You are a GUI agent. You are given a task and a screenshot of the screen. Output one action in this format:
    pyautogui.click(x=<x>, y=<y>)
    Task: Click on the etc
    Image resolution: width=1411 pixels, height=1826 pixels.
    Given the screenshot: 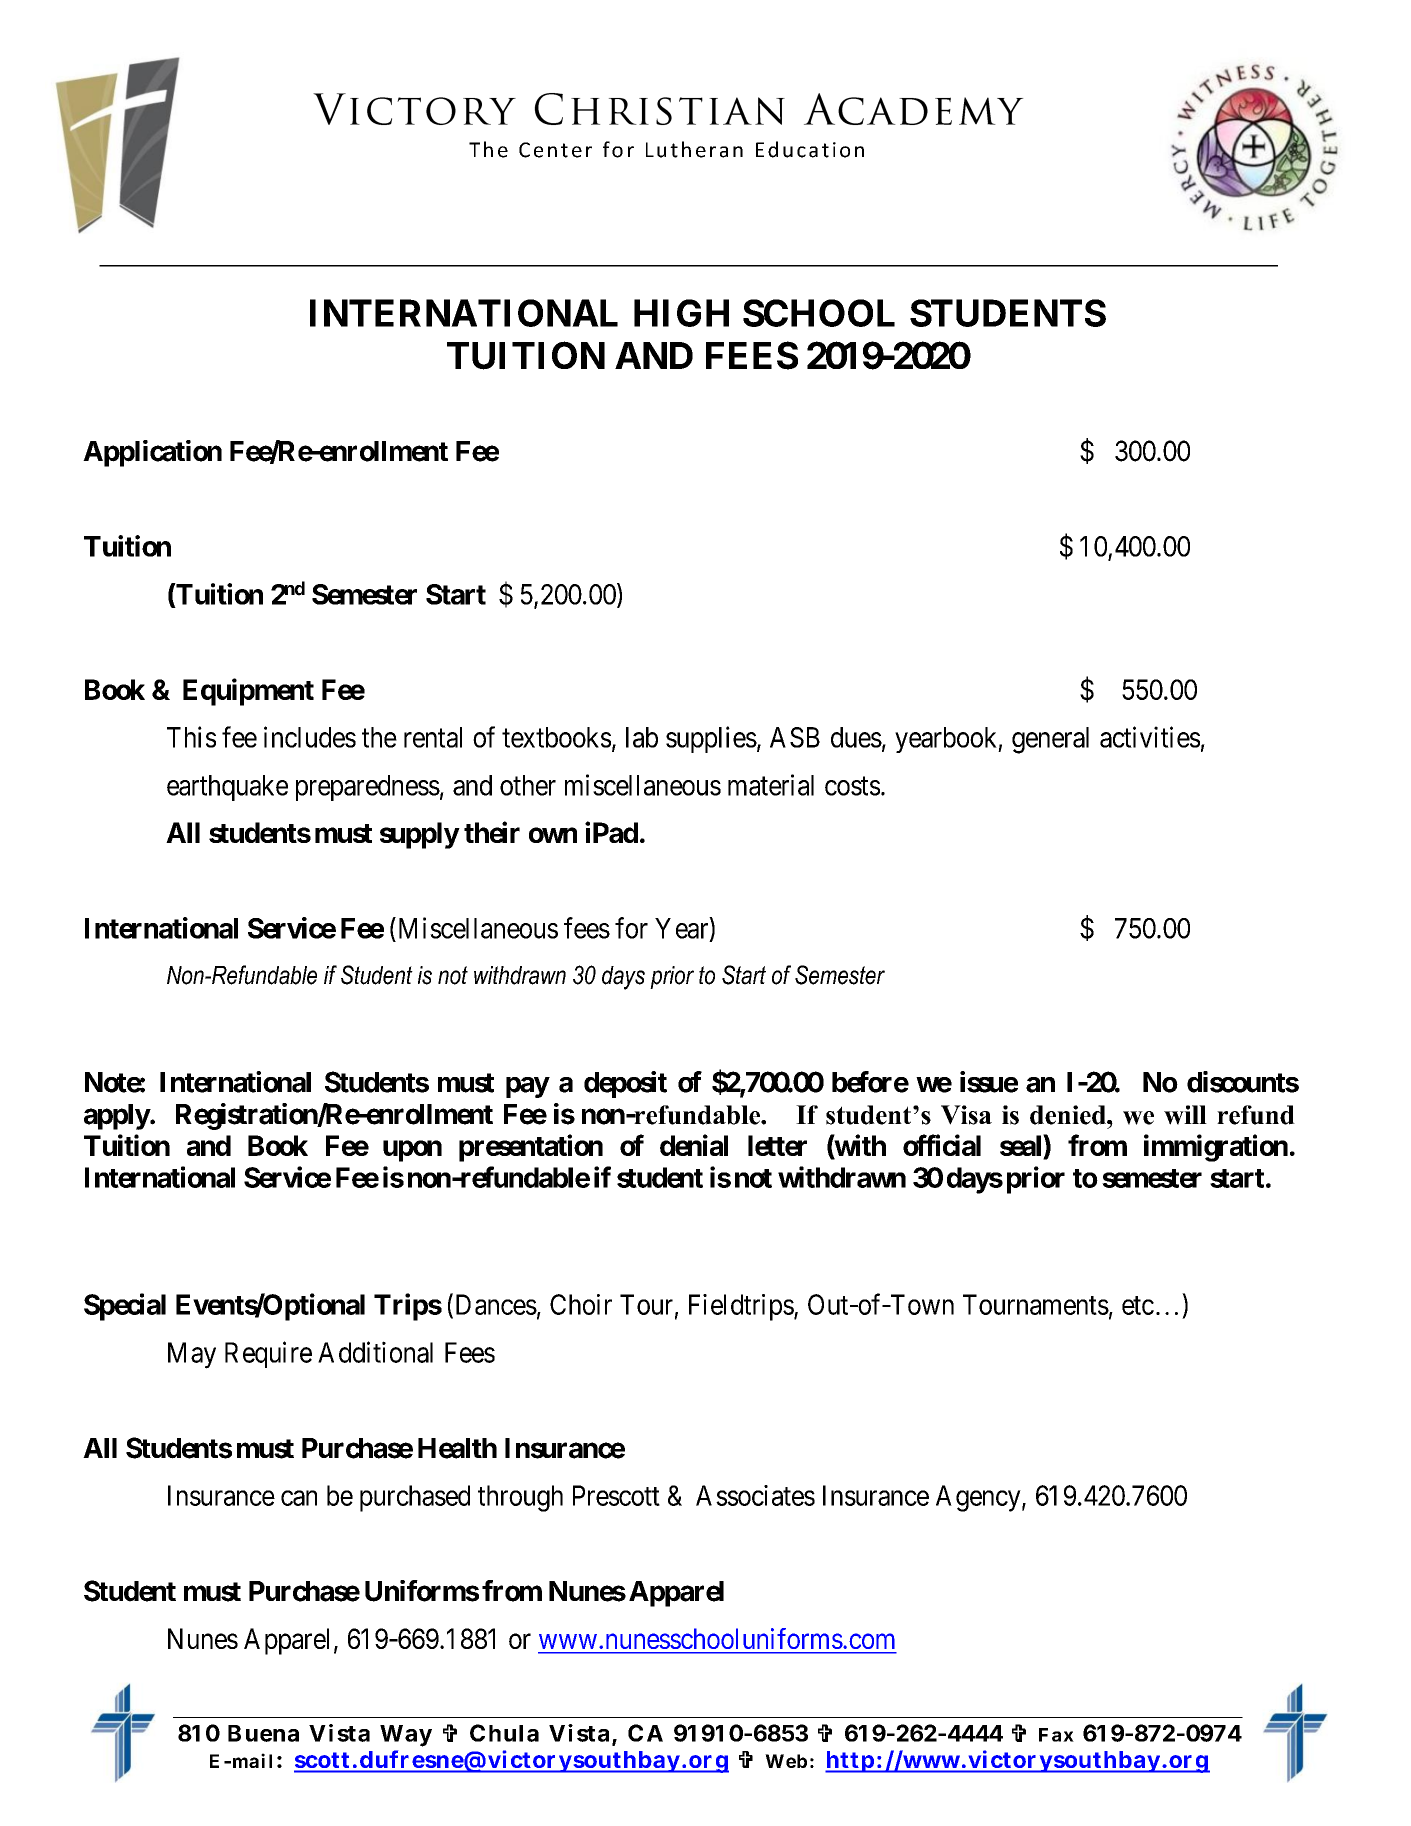 What is the action you would take?
    pyautogui.click(x=1138, y=1305)
